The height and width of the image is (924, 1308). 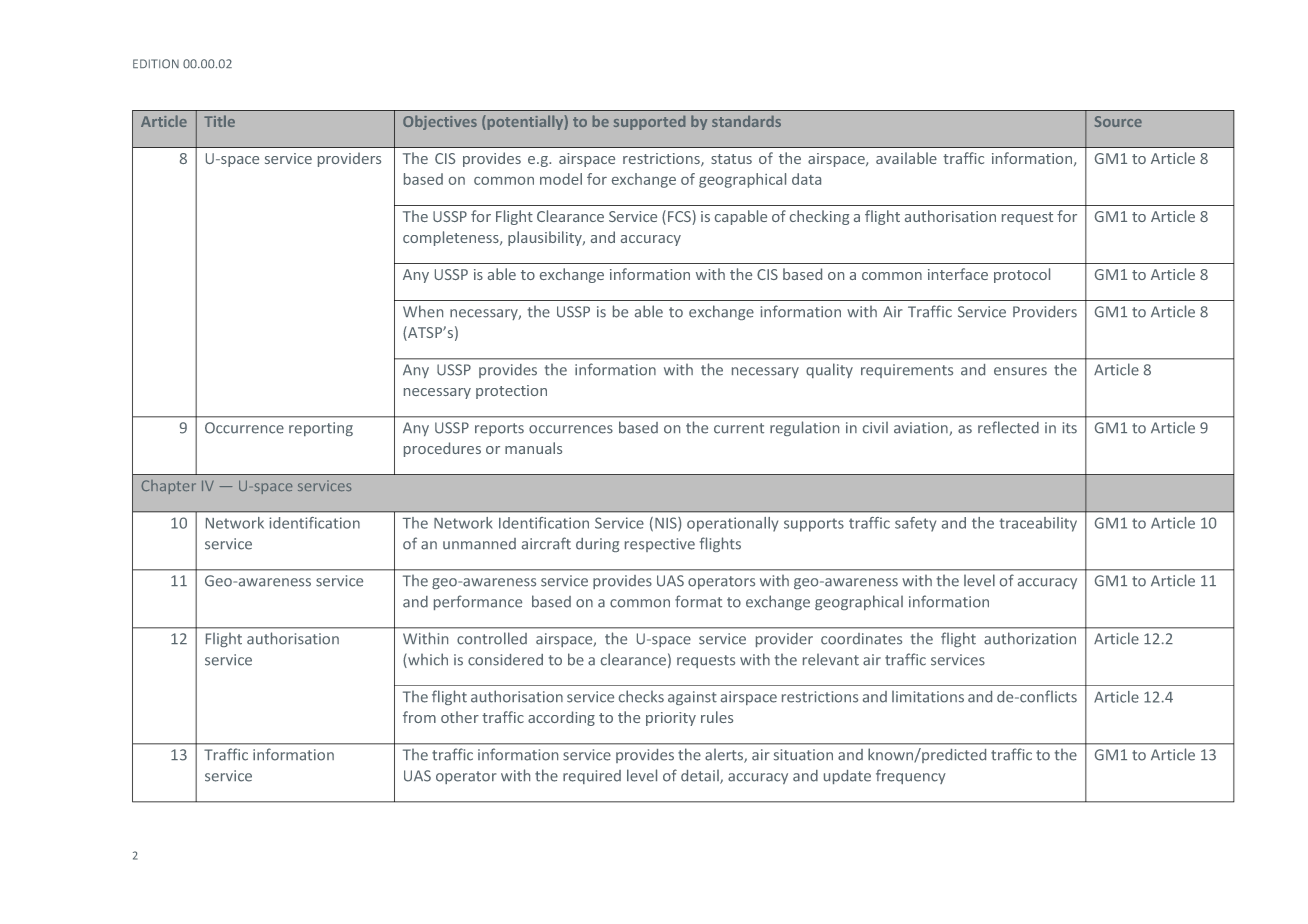 What do you see at coordinates (452, 238) in the image?
I see `completeness` at bounding box center [452, 238].
